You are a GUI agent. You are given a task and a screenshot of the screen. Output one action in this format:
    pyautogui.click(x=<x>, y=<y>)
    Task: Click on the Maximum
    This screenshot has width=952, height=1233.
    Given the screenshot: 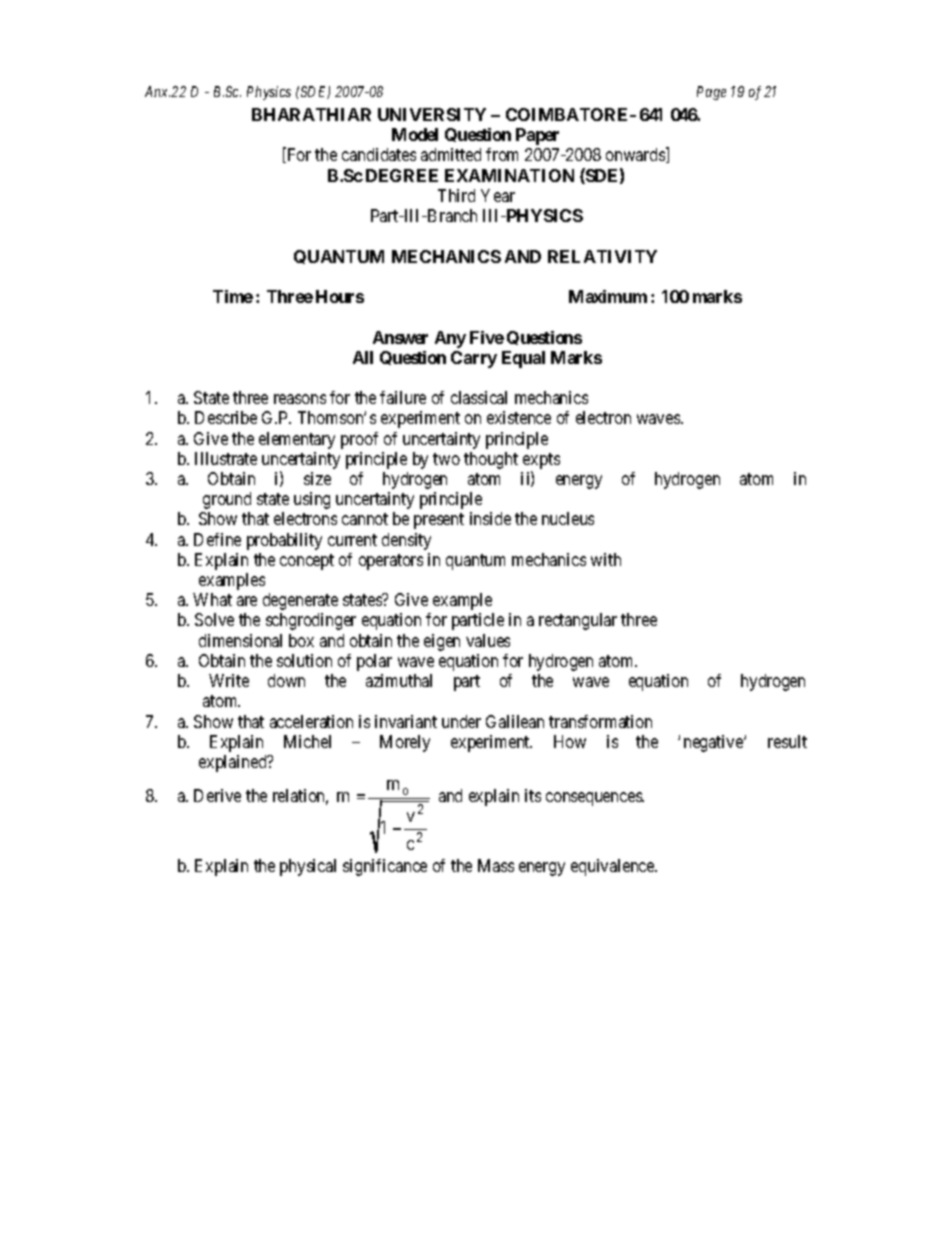 What is the action you would take?
    pyautogui.click(x=608, y=296)
